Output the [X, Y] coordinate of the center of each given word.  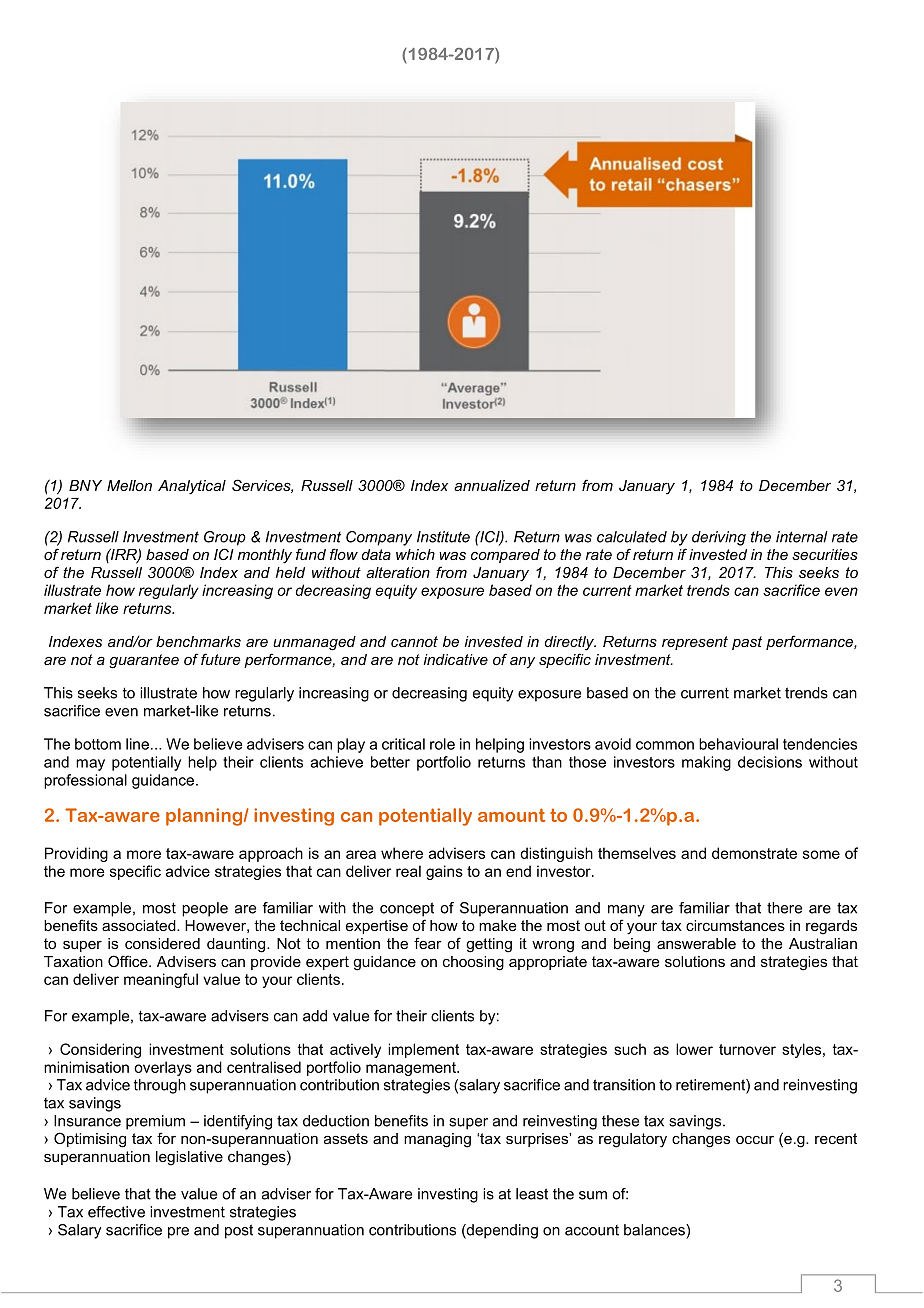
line [139, 744]
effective [116, 1212]
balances [655, 1230]
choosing [473, 963]
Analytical [192, 487]
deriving [719, 538]
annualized [492, 485]
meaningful [161, 980]
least [532, 1194]
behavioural [738, 744]
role [442, 744]
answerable [696, 943]
